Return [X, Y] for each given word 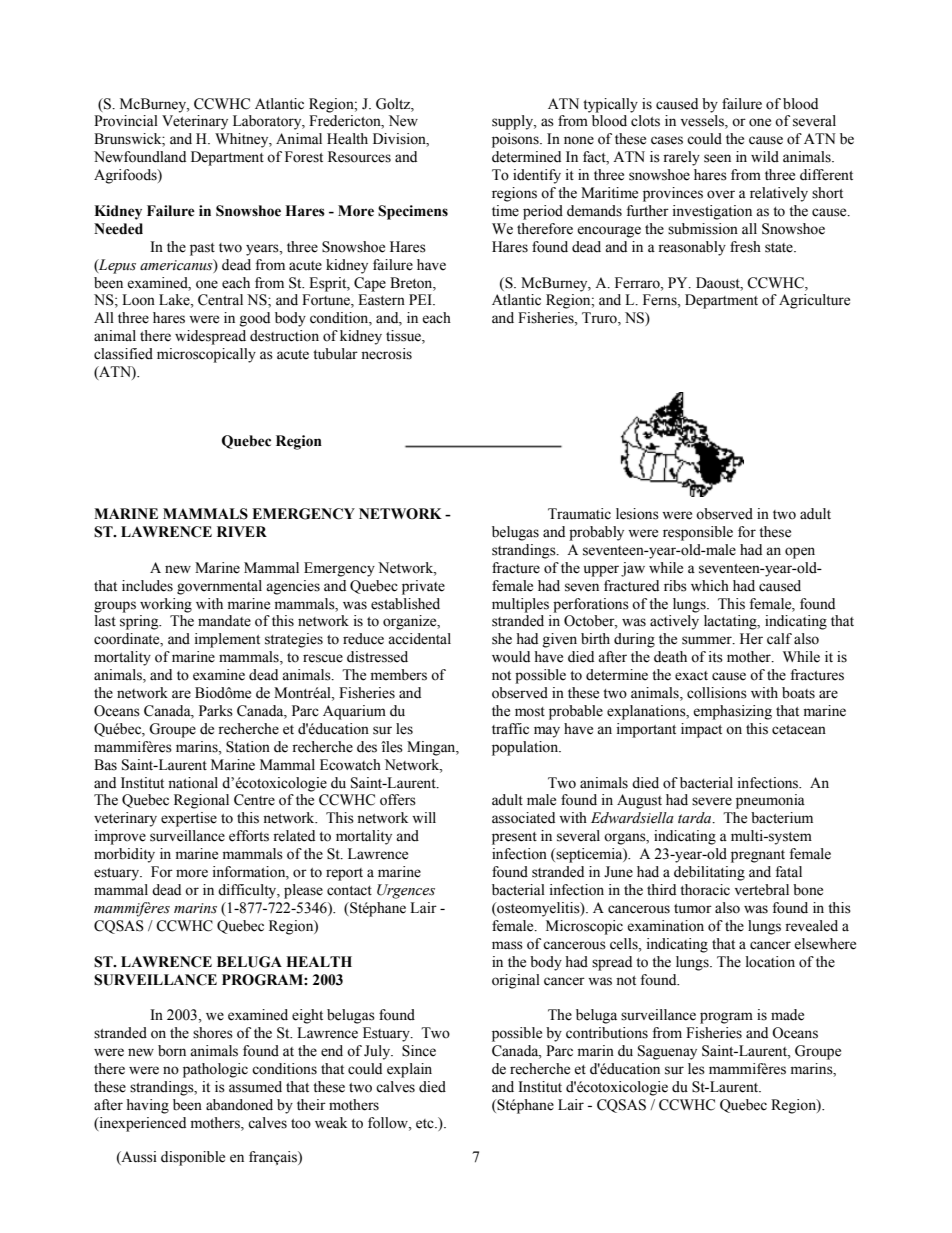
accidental [419, 639]
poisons [516, 140]
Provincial [126, 121]
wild [765, 157]
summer [708, 640]
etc [426, 1124]
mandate [224, 621]
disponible [193, 1158]
